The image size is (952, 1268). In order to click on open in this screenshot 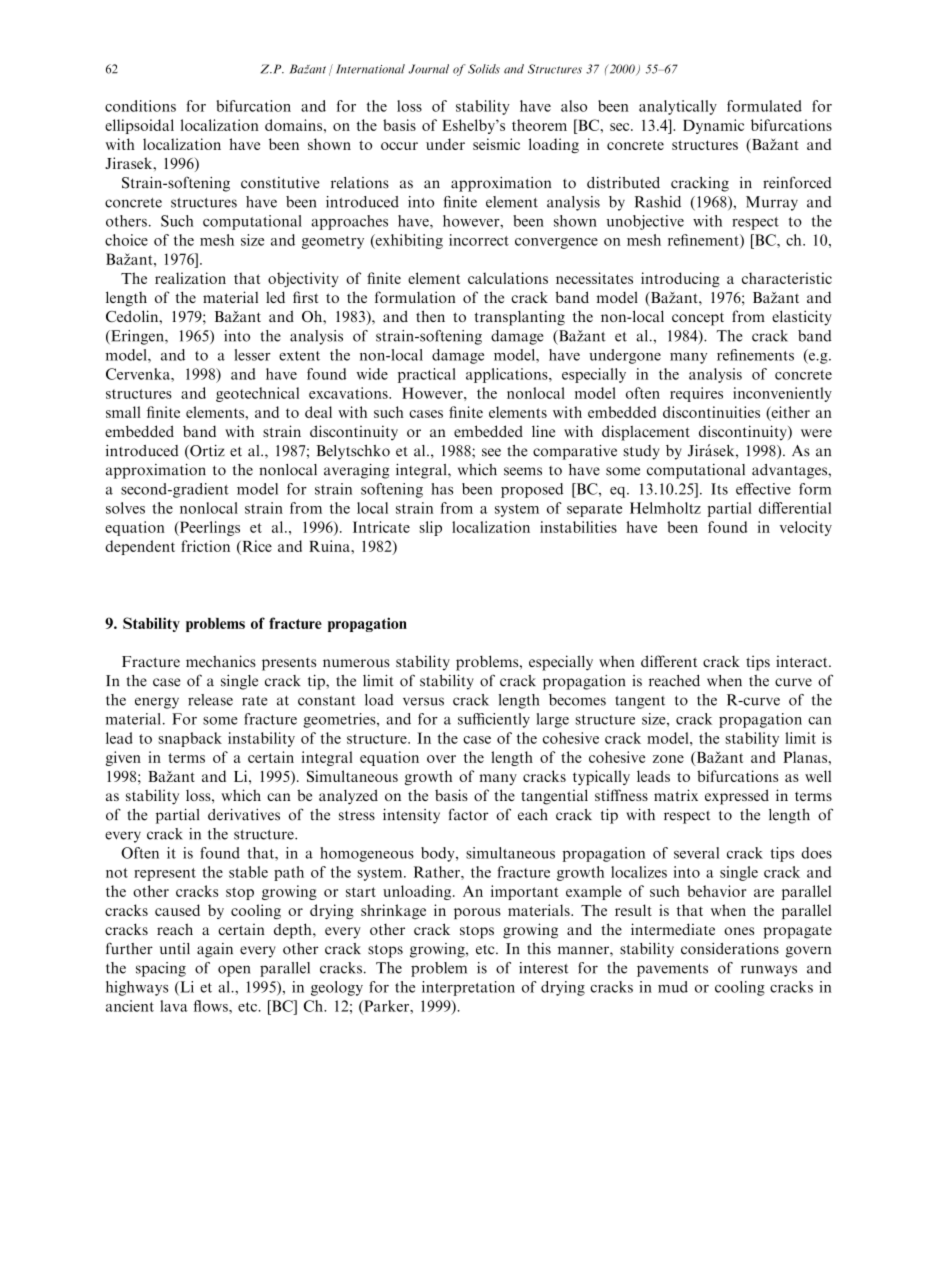, I will do `click(234, 971)`.
